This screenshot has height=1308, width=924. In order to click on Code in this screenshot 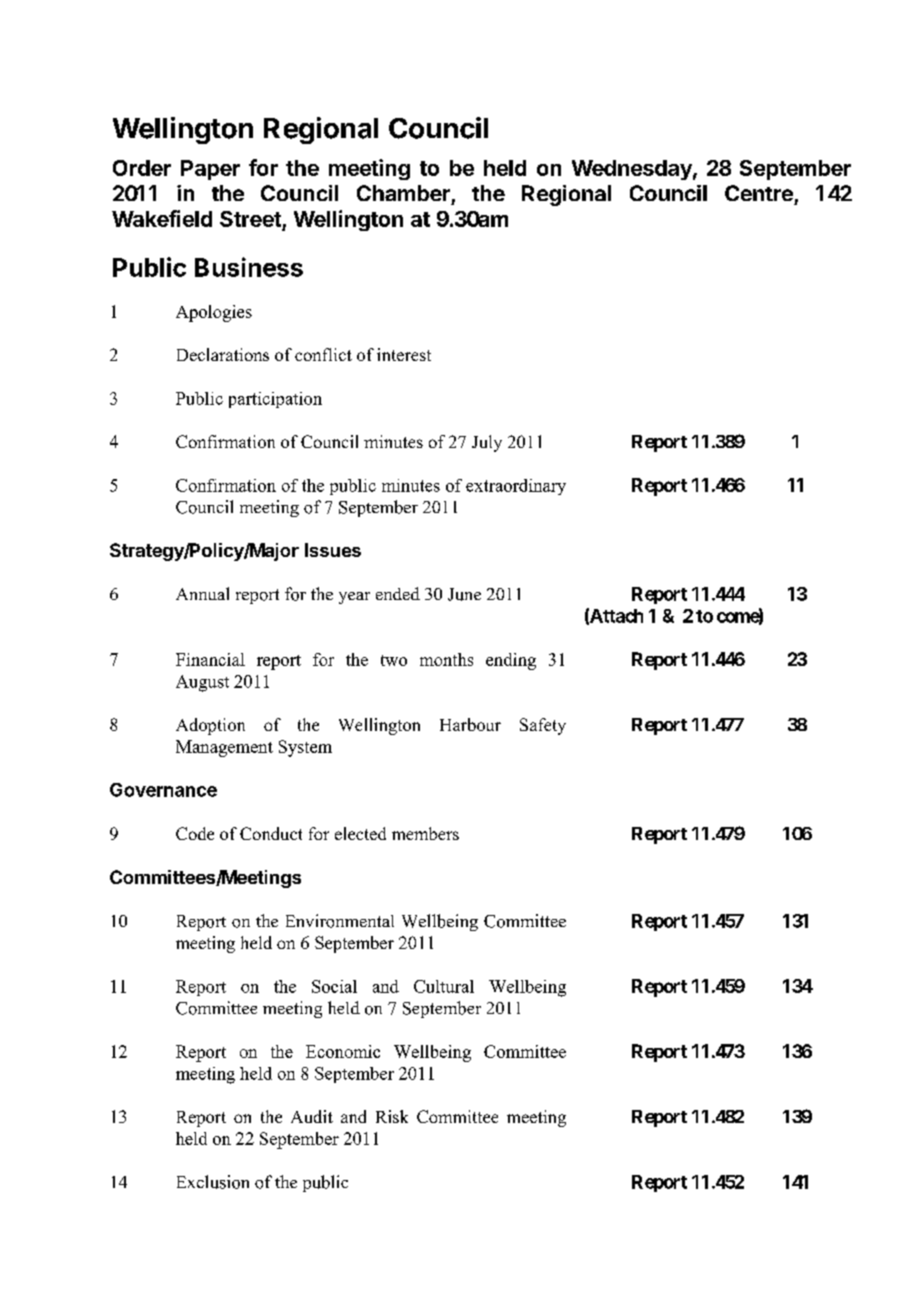, I will do `click(195, 833)`.
